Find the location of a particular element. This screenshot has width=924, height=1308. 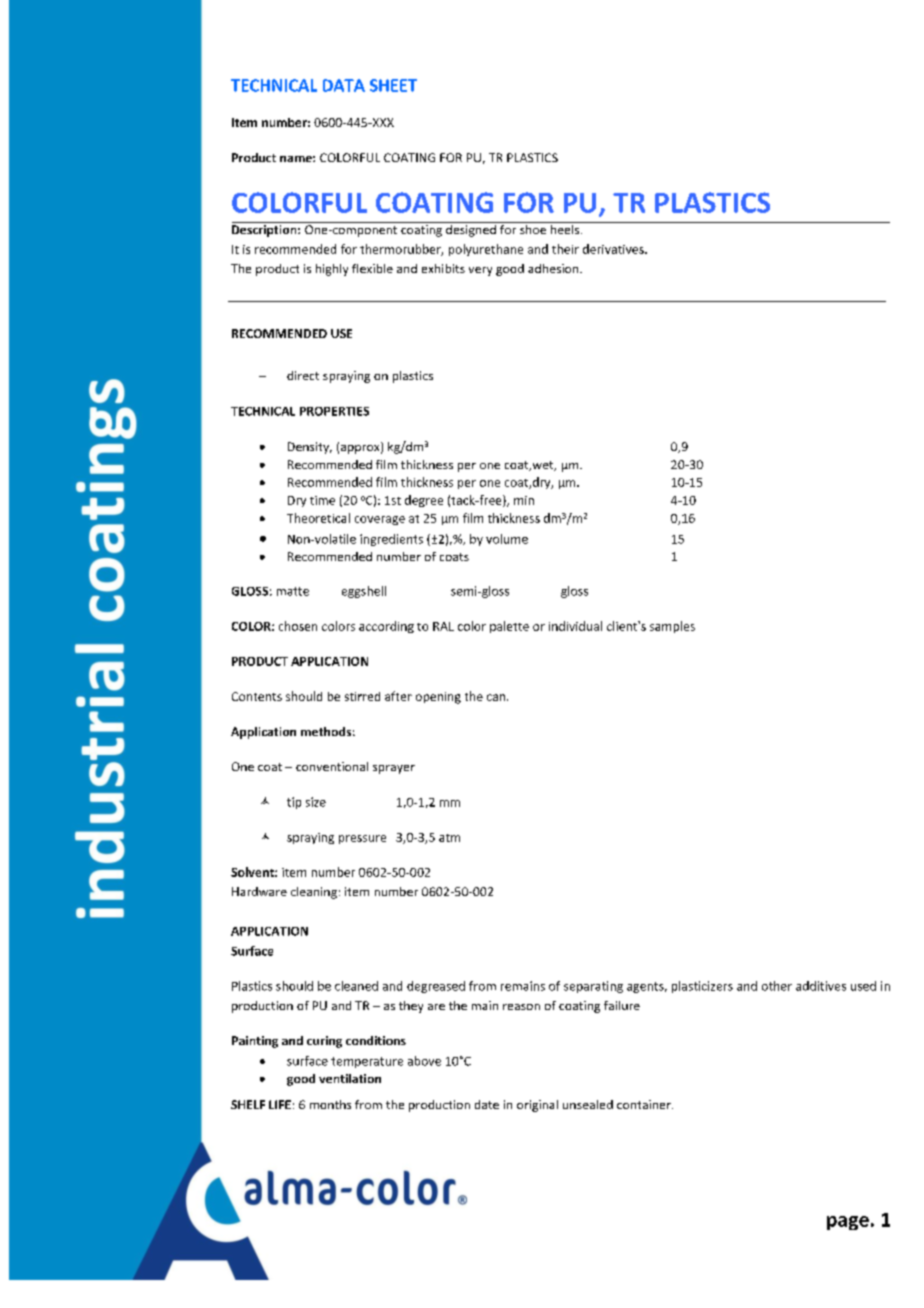

heels is located at coordinates (565, 228).
